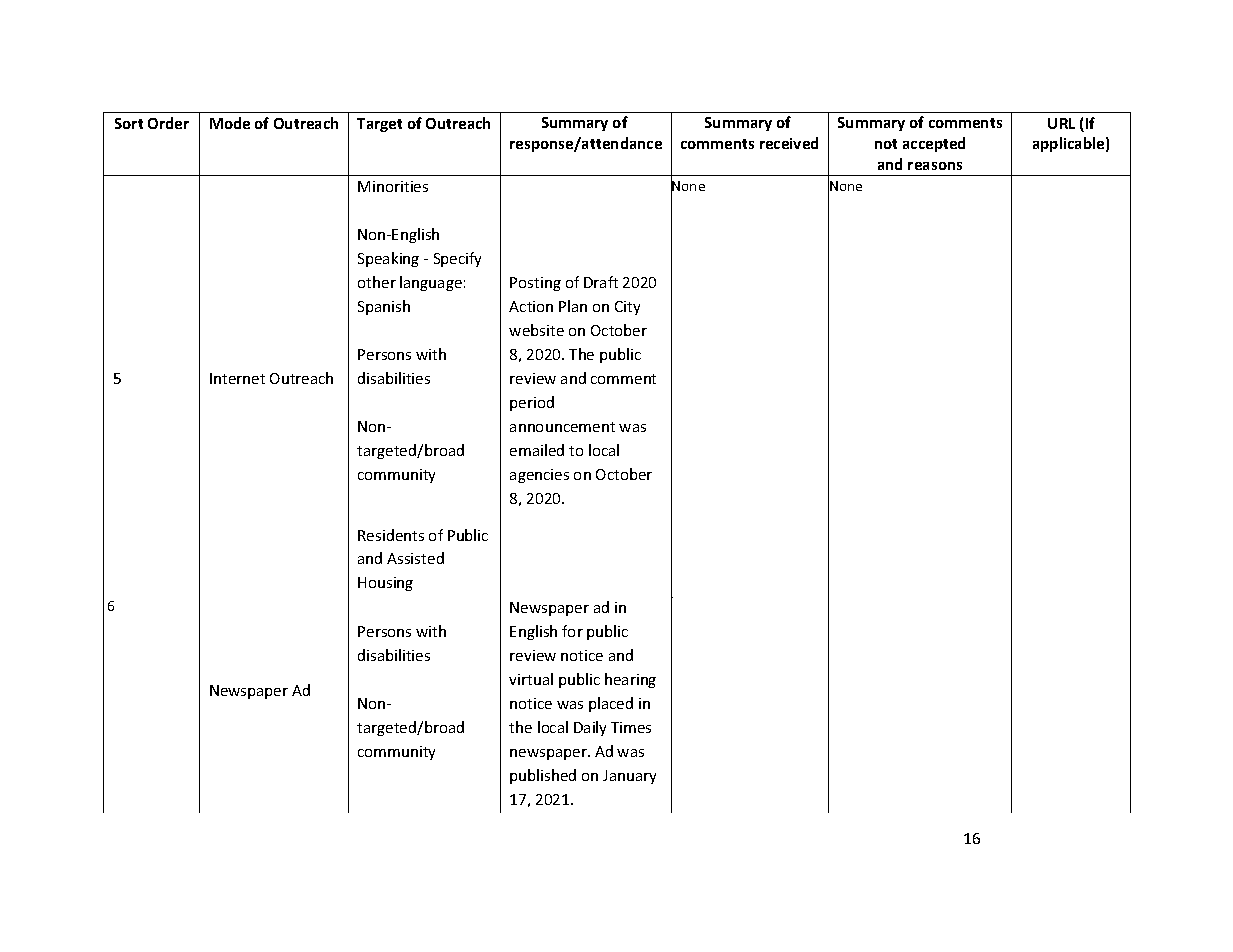  I want to click on Internet, so click(237, 378).
